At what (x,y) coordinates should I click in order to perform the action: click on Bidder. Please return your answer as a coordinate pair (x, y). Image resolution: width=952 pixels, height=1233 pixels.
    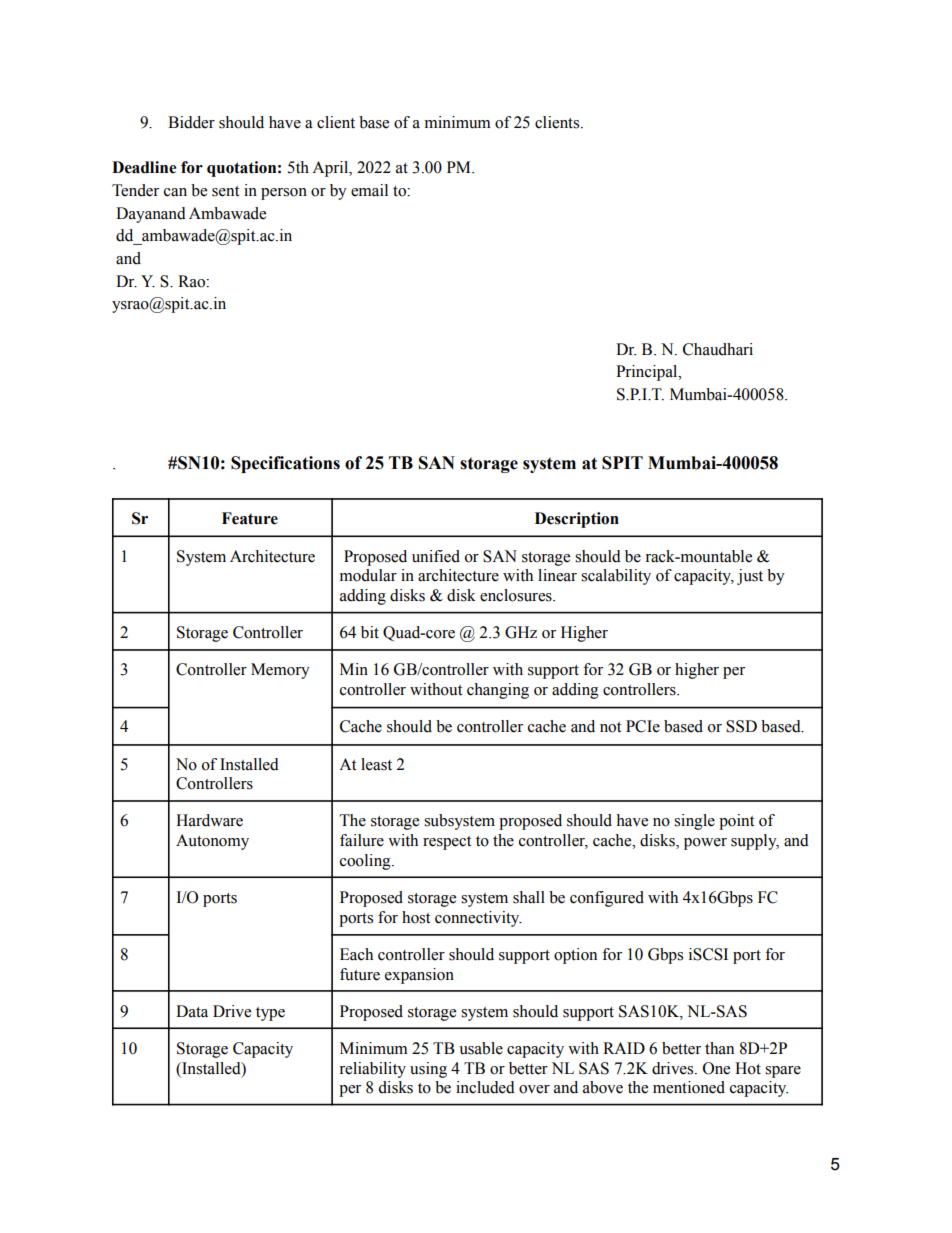
    Looking at the image, I should click on (191, 122).
